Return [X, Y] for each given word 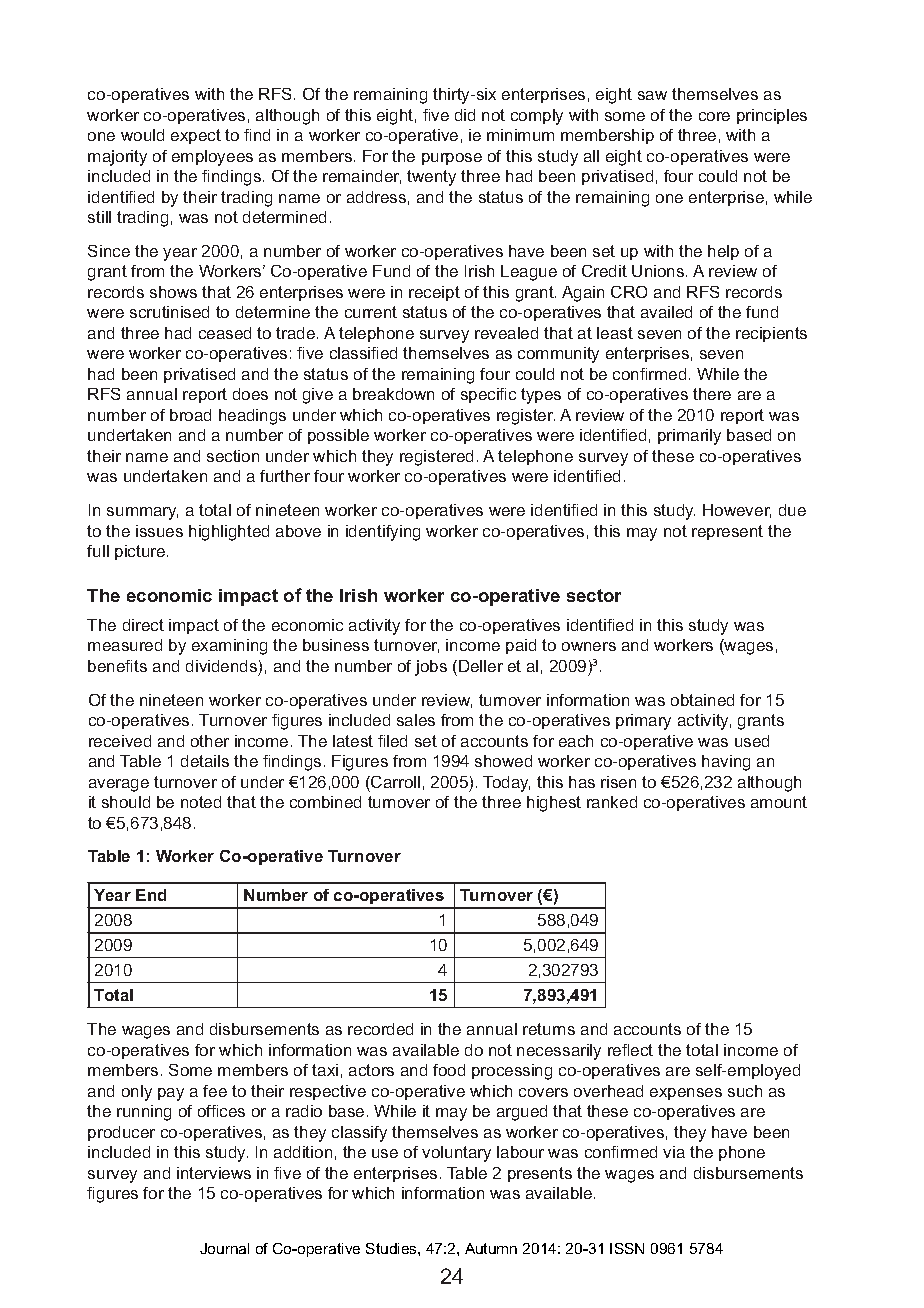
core [714, 116]
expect [196, 136]
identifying [383, 533]
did [465, 115]
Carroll [394, 782]
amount [779, 802]
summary [142, 513]
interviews [214, 1173]
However [737, 511]
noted [201, 802]
